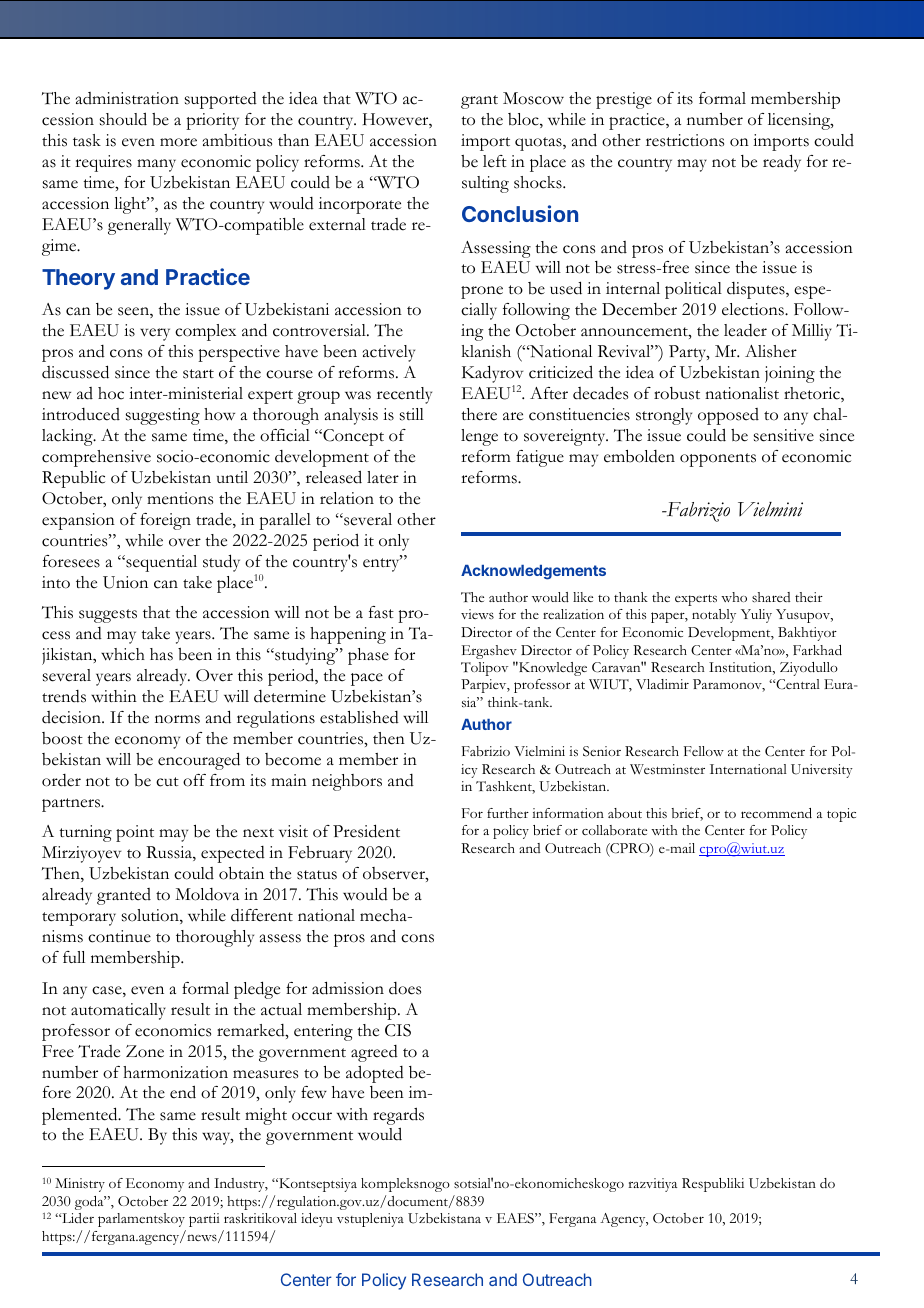 This image has width=924, height=1308. I want to click on restrictions, so click(685, 140).
